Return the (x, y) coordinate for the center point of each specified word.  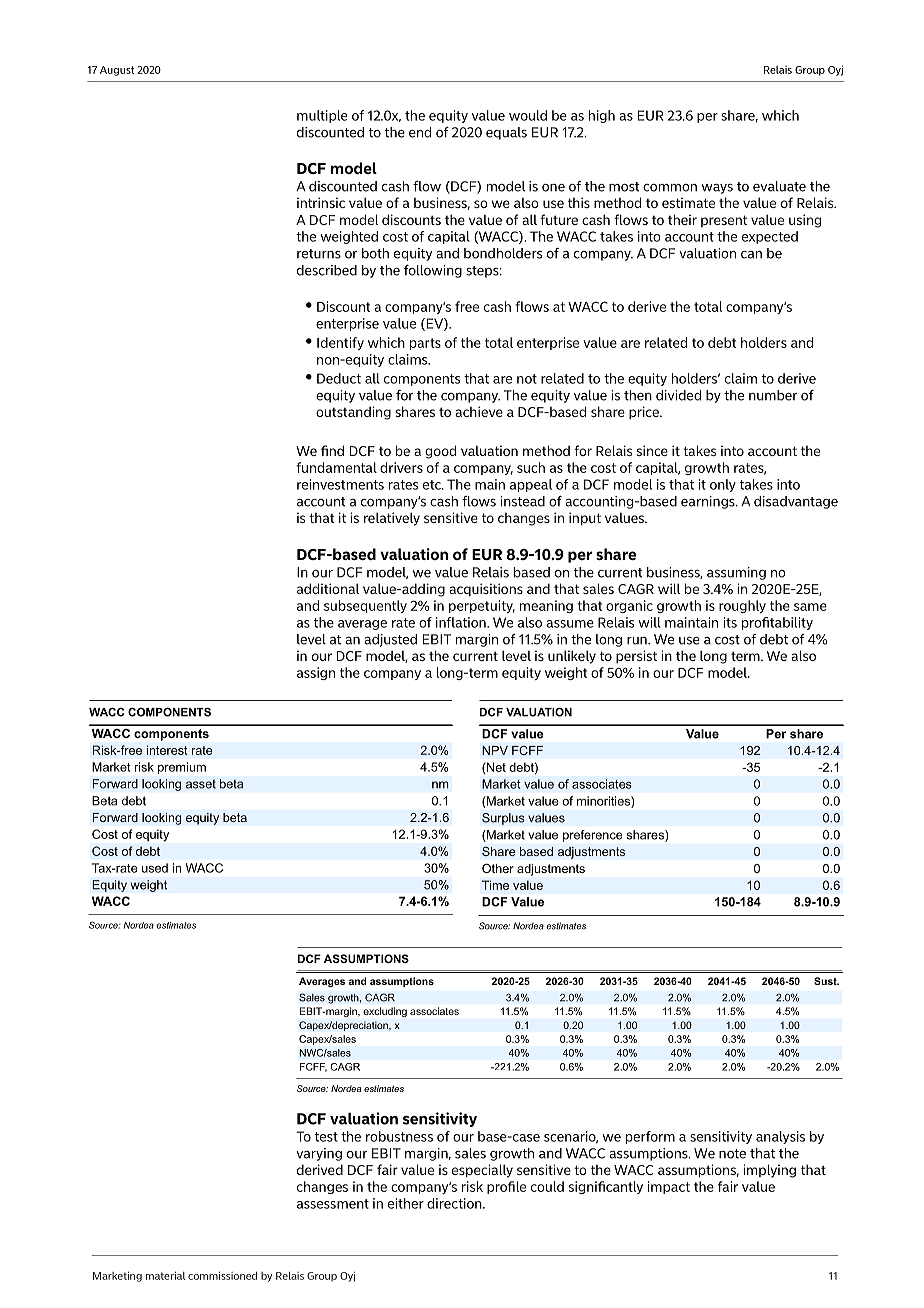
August (117, 71)
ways (717, 188)
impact (668, 1187)
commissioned (222, 1275)
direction (455, 1203)
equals (506, 133)
